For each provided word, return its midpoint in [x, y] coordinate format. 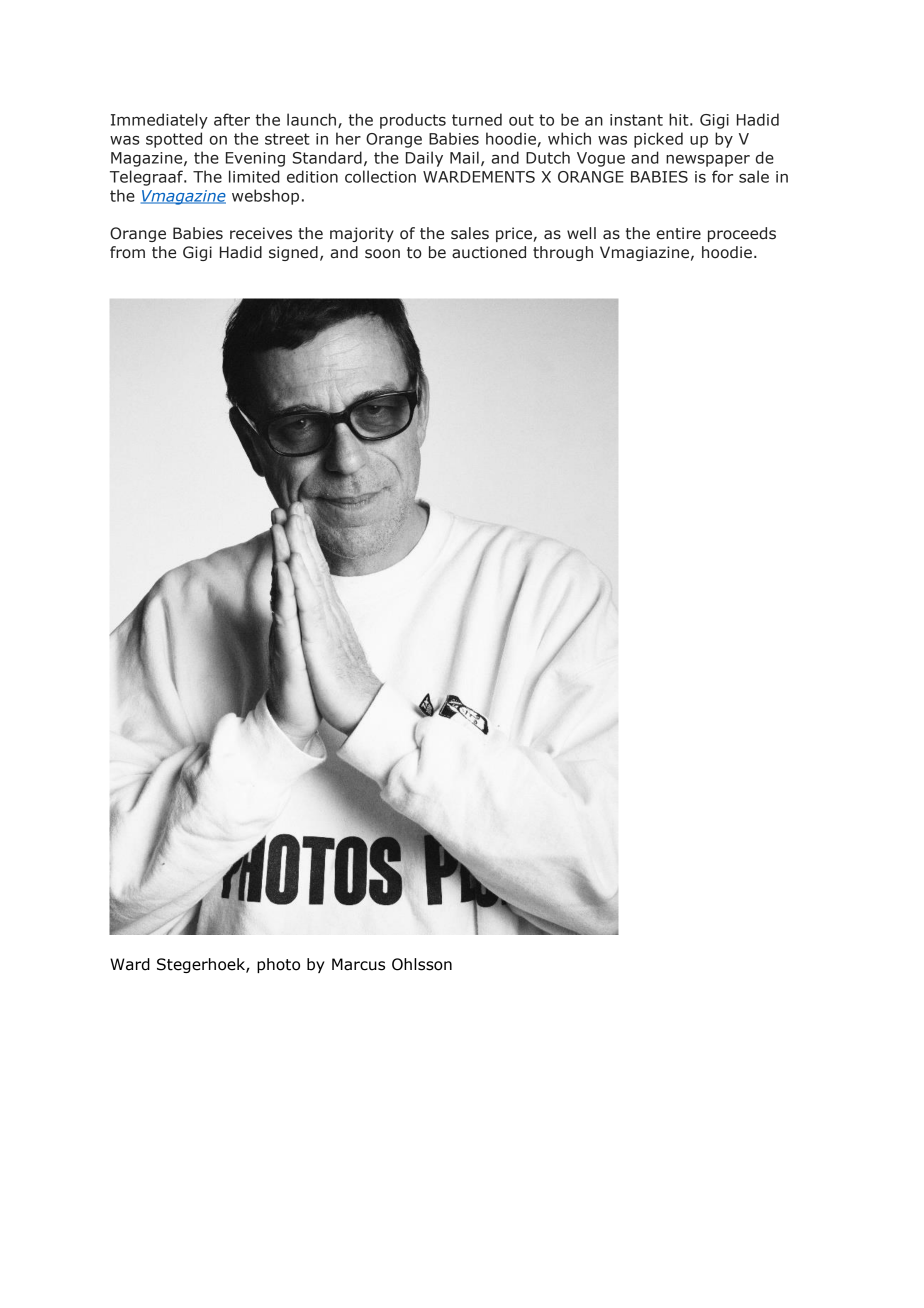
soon [382, 254]
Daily [424, 159]
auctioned [489, 252]
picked [658, 140]
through [563, 253]
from [127, 252]
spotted [174, 140]
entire [679, 233]
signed [293, 253]
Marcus [358, 964]
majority [362, 234]
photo [278, 965]
